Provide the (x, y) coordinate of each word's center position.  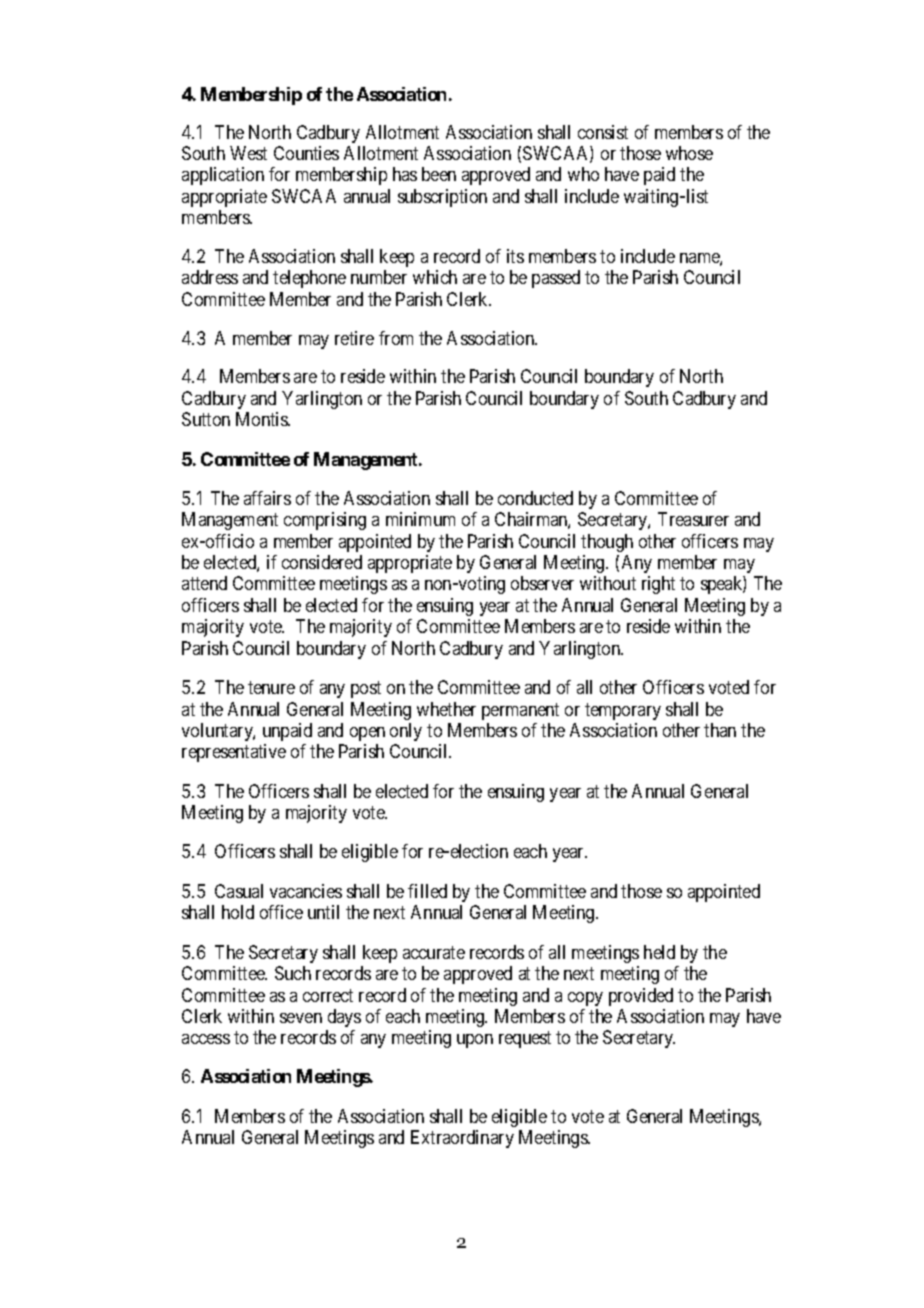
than (720, 730)
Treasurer (693, 519)
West (248, 153)
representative (234, 753)
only (406, 732)
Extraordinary (462, 1139)
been (439, 174)
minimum (420, 519)
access (206, 1039)
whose (689, 153)
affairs (267, 498)
